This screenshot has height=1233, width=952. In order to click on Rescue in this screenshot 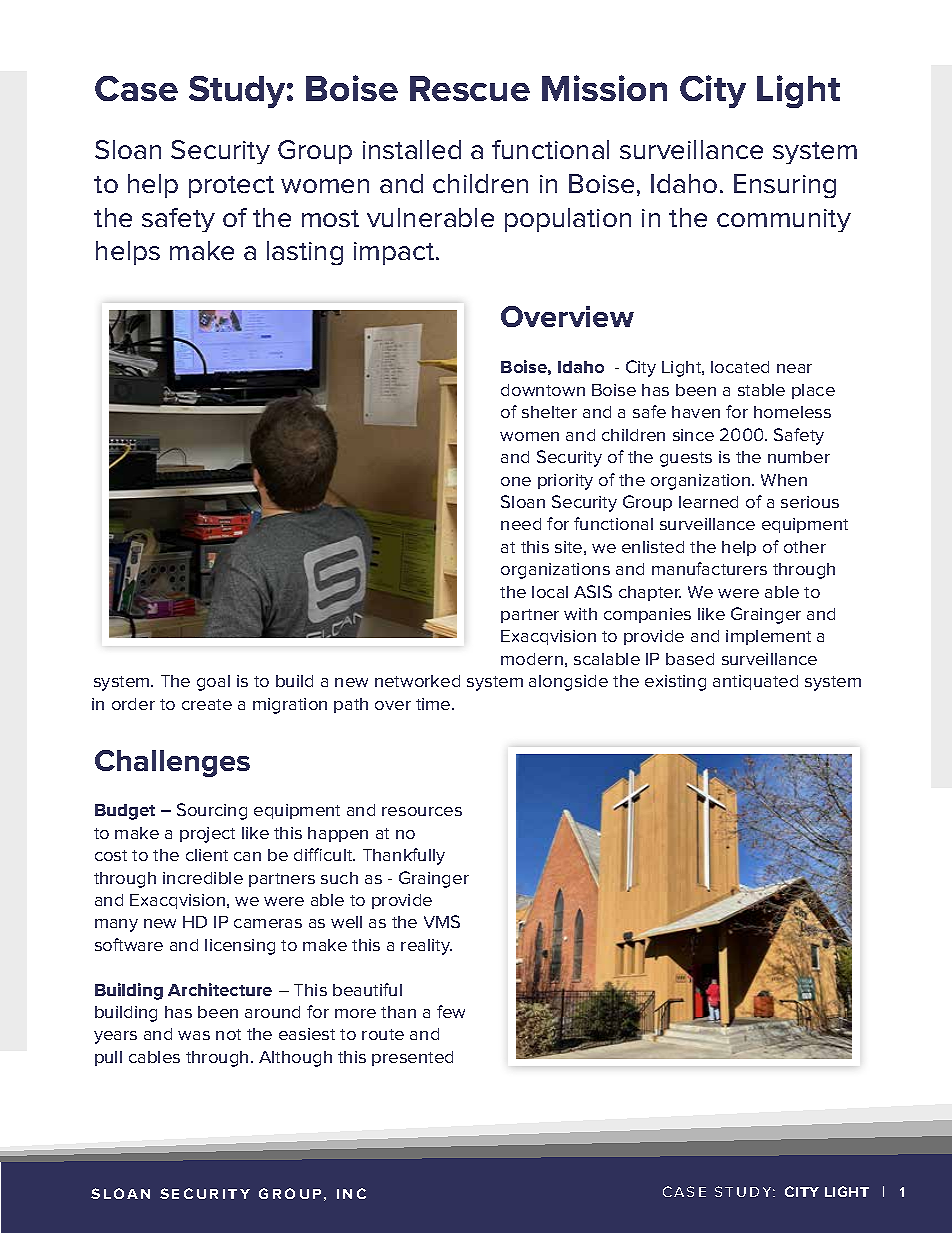, I will do `click(470, 88)`.
